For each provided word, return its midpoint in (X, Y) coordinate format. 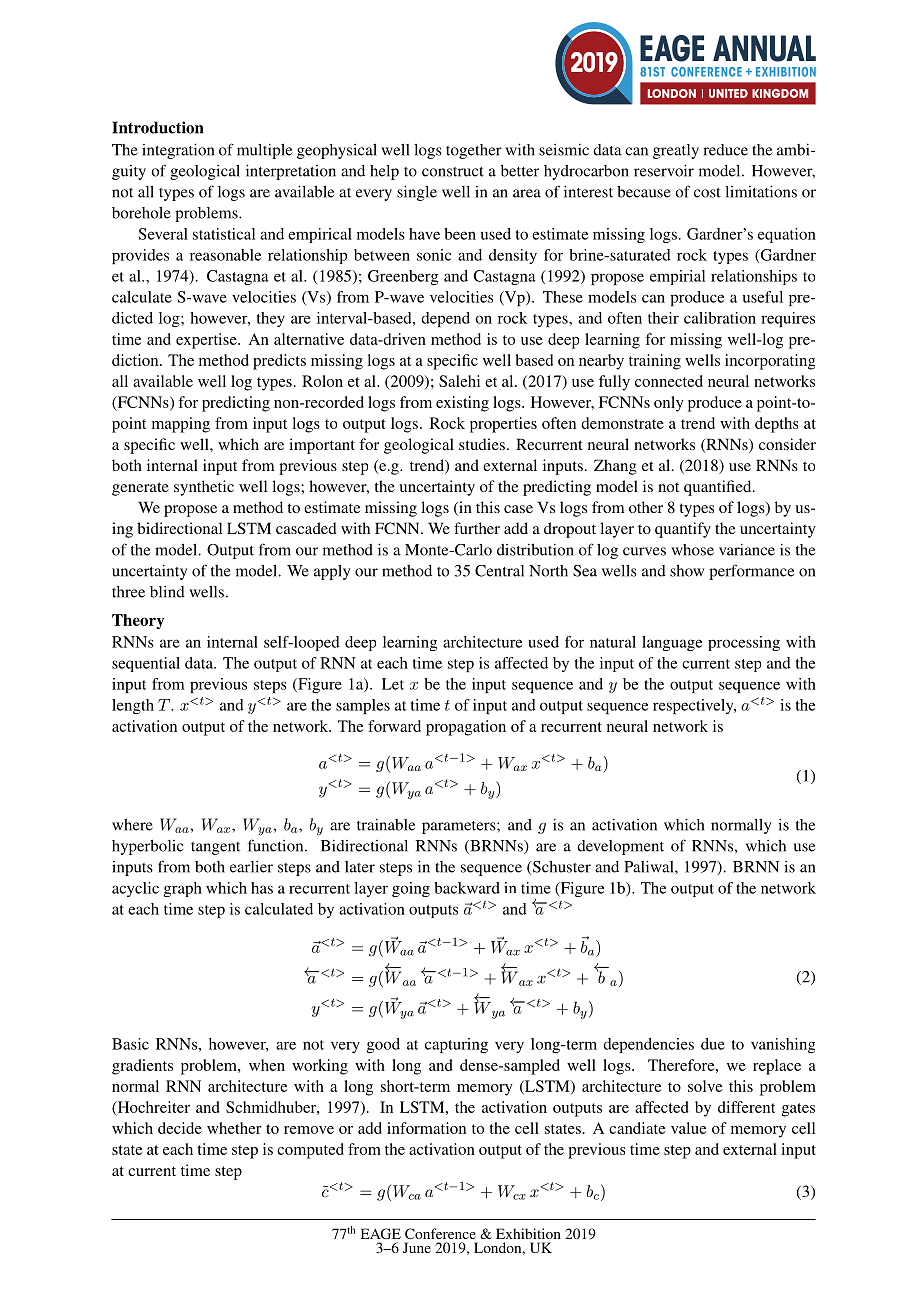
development (620, 847)
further (477, 528)
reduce (725, 150)
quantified (719, 488)
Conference (440, 1233)
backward (467, 888)
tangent (215, 848)
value (689, 1128)
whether (234, 1128)
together (474, 151)
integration (178, 151)
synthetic (204, 488)
